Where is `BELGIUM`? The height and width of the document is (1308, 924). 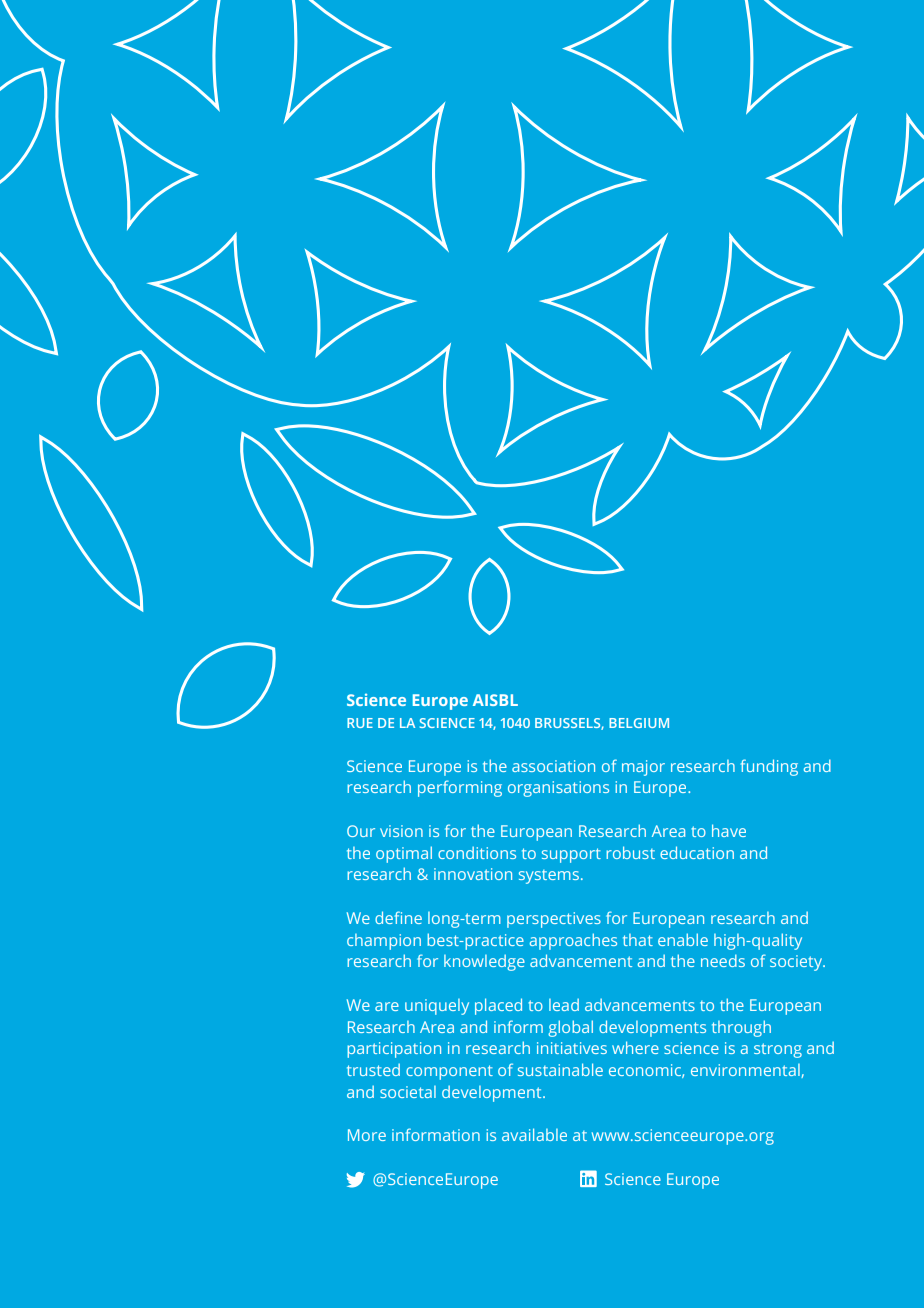 BELGIUM is located at coordinates (639, 723).
